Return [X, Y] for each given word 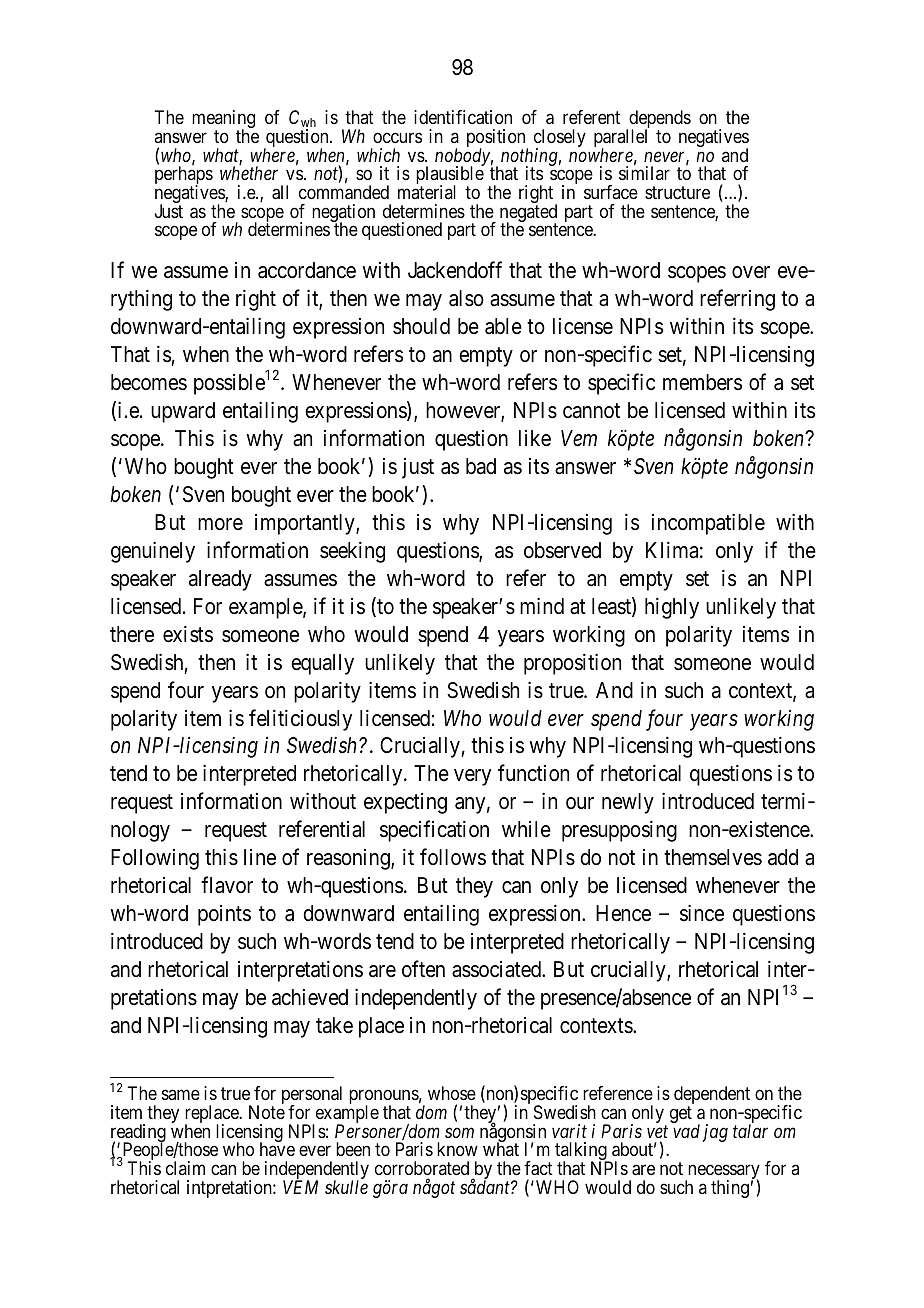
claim [185, 1168]
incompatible [708, 524]
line [260, 857]
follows [453, 857]
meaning [223, 121]
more [220, 524]
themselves [713, 857]
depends [659, 120]
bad [481, 466]
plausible [450, 176]
